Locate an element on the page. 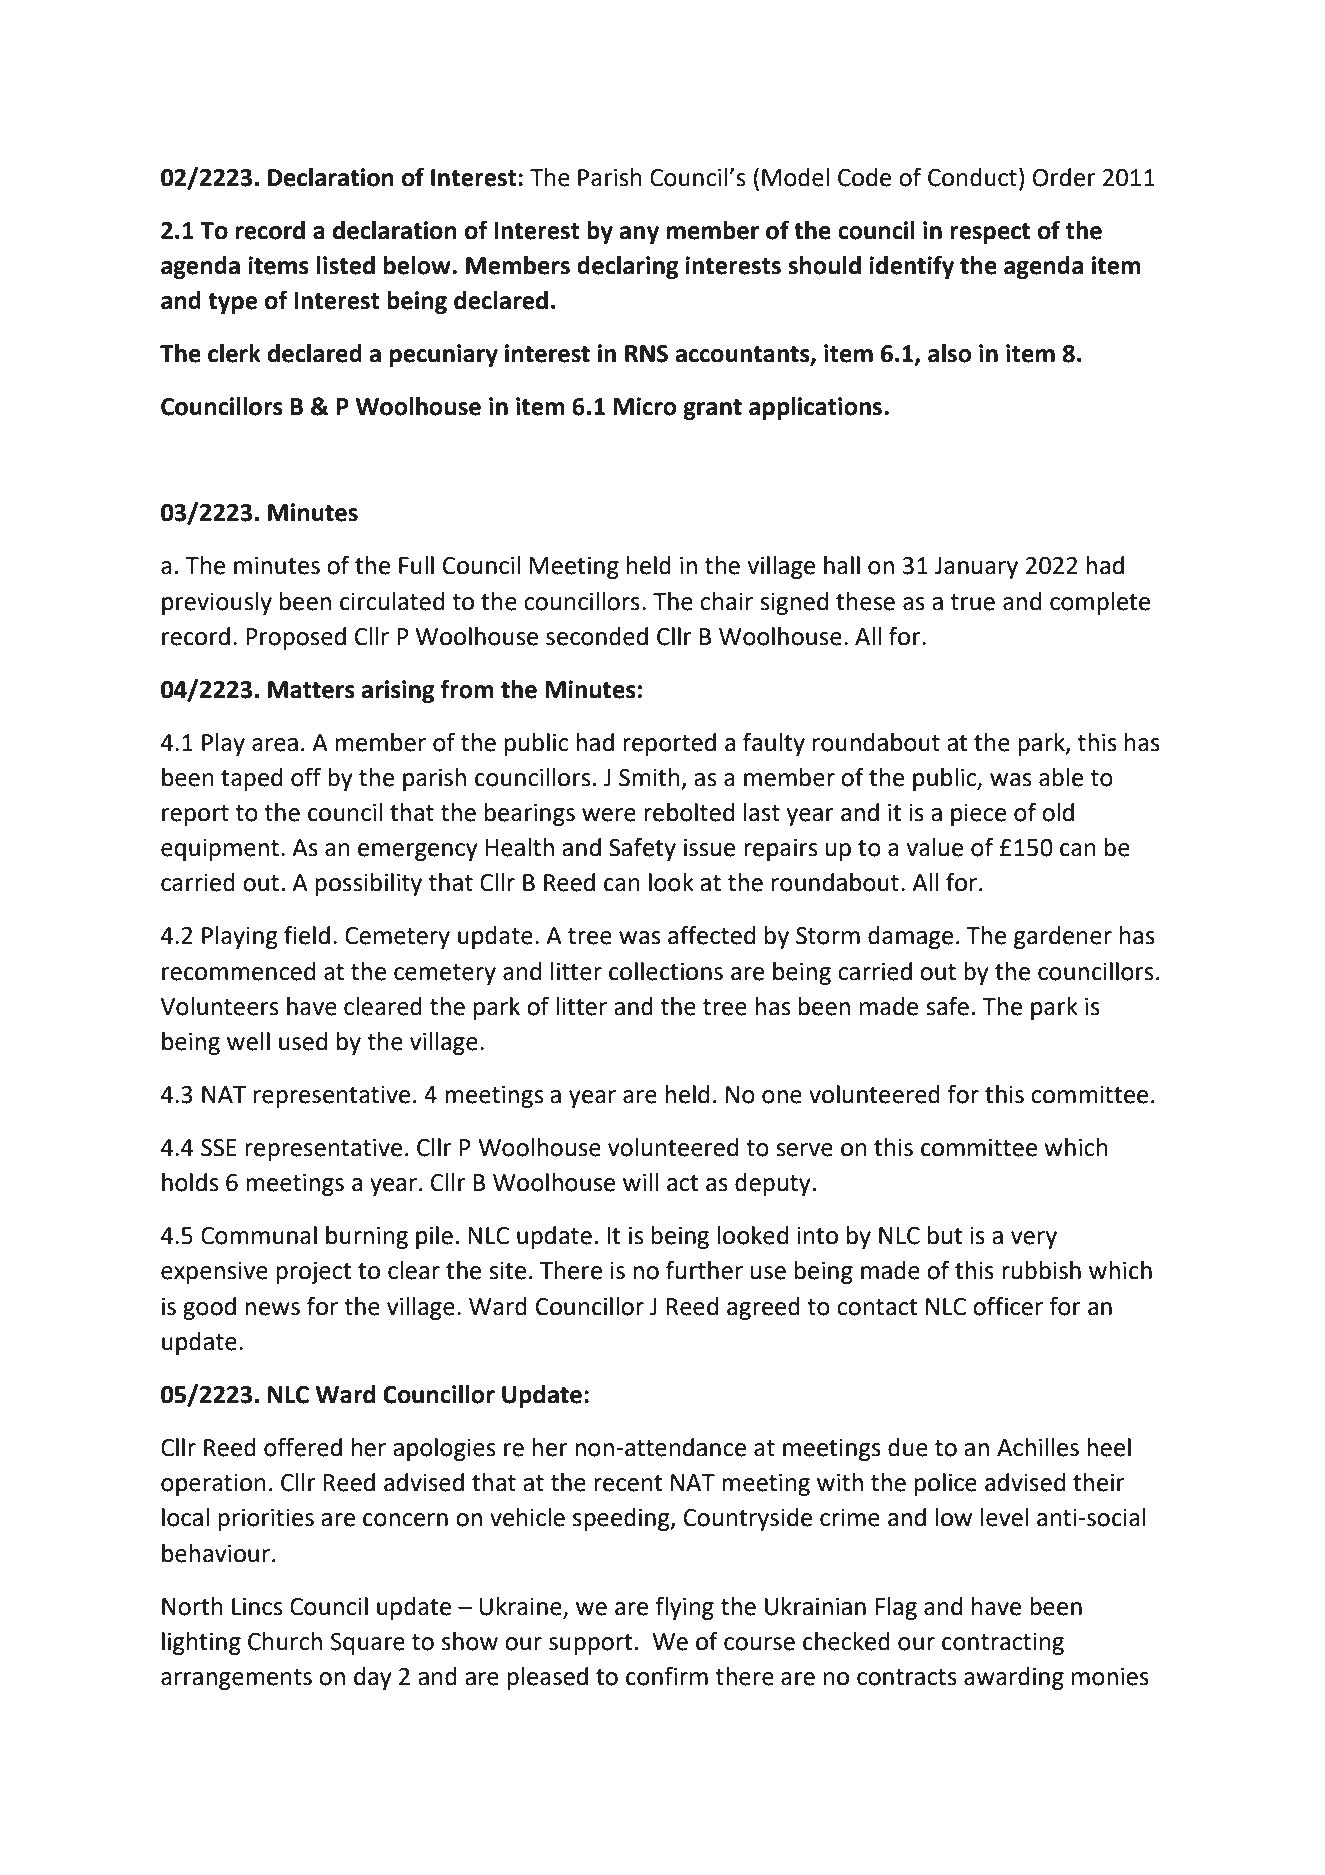 Image resolution: width=1325 pixels, height=1875 pixels. any is located at coordinates (639, 235).
